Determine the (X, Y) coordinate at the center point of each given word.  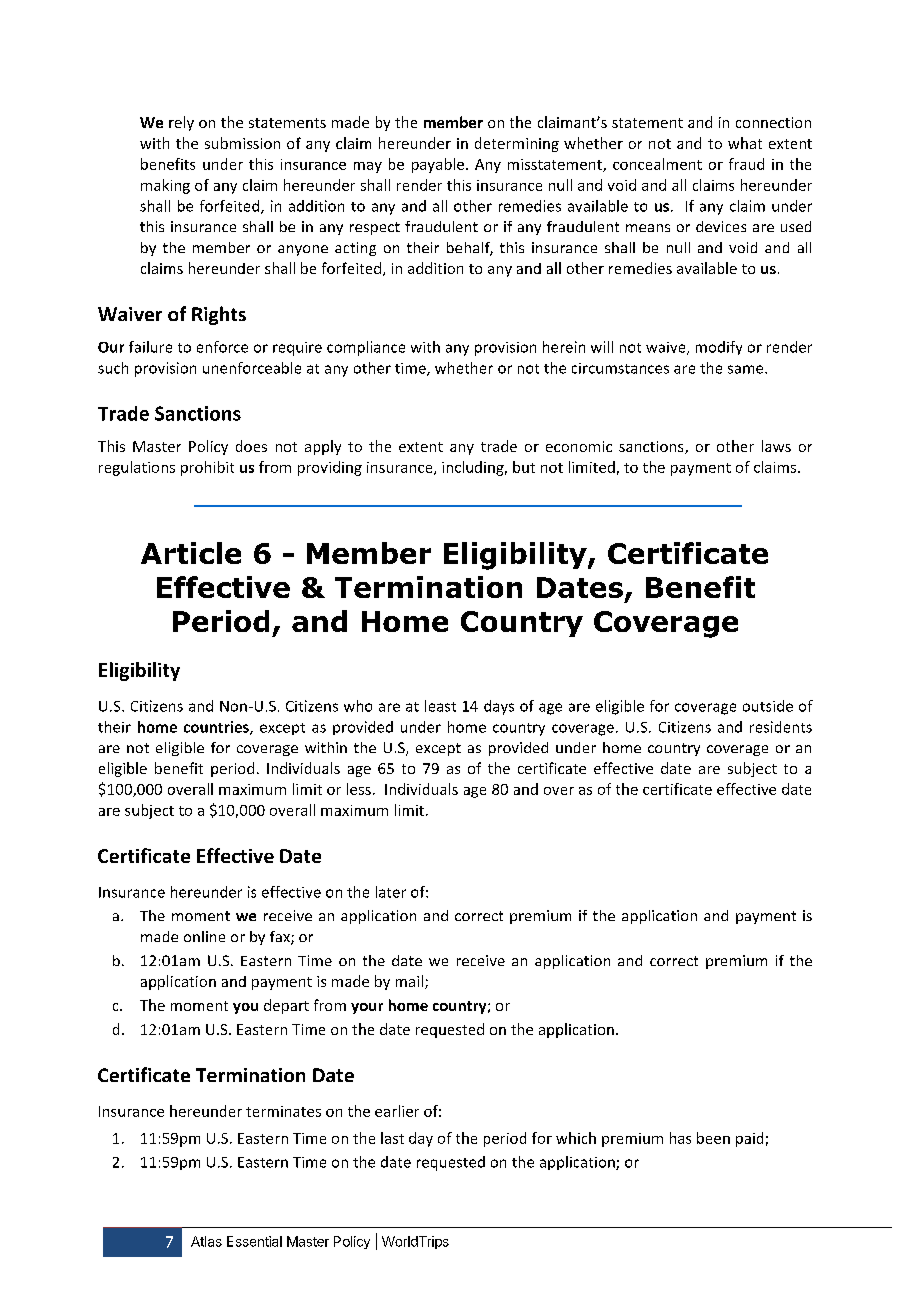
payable (438, 165)
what (745, 143)
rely (181, 123)
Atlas (206, 1241)
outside (768, 706)
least (440, 706)
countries (217, 728)
